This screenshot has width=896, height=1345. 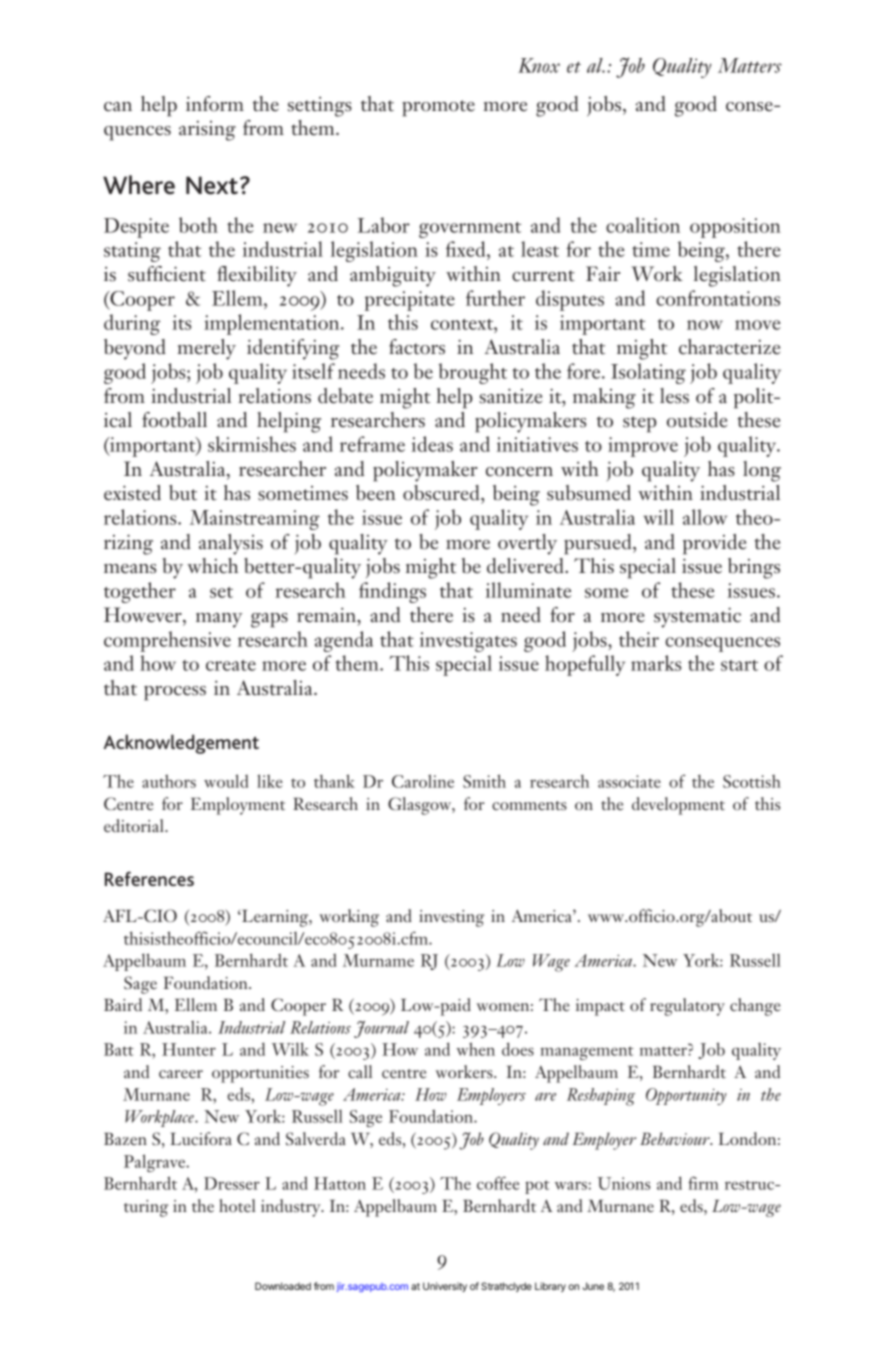 What do you see at coordinates (169, 781) in the screenshot?
I see `authors` at bounding box center [169, 781].
